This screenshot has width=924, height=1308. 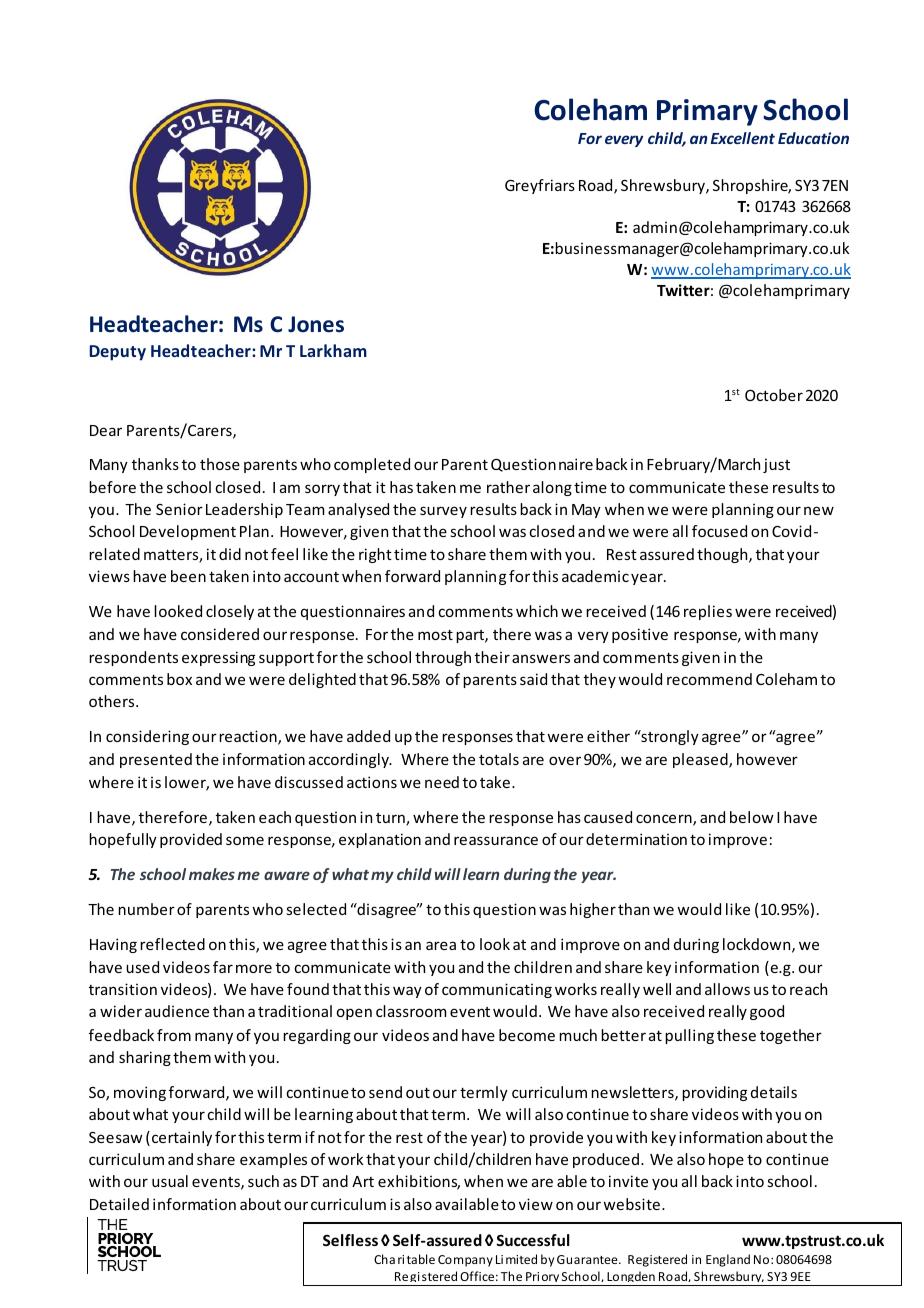 I want to click on Company, so click(x=465, y=1261).
